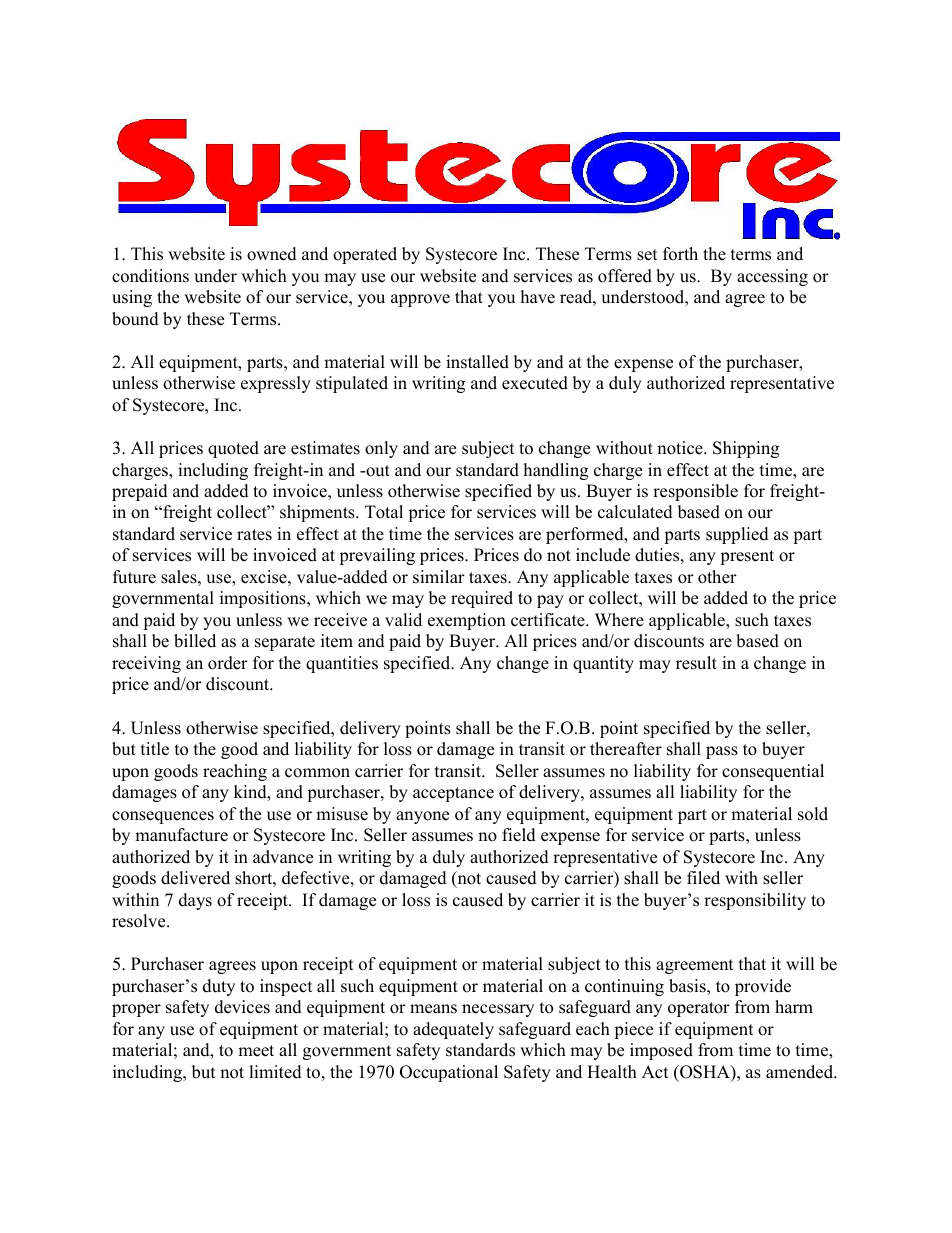 The width and height of the image is (952, 1233). Describe the element at coordinates (150, 276) in the image. I see `conditions` at that location.
